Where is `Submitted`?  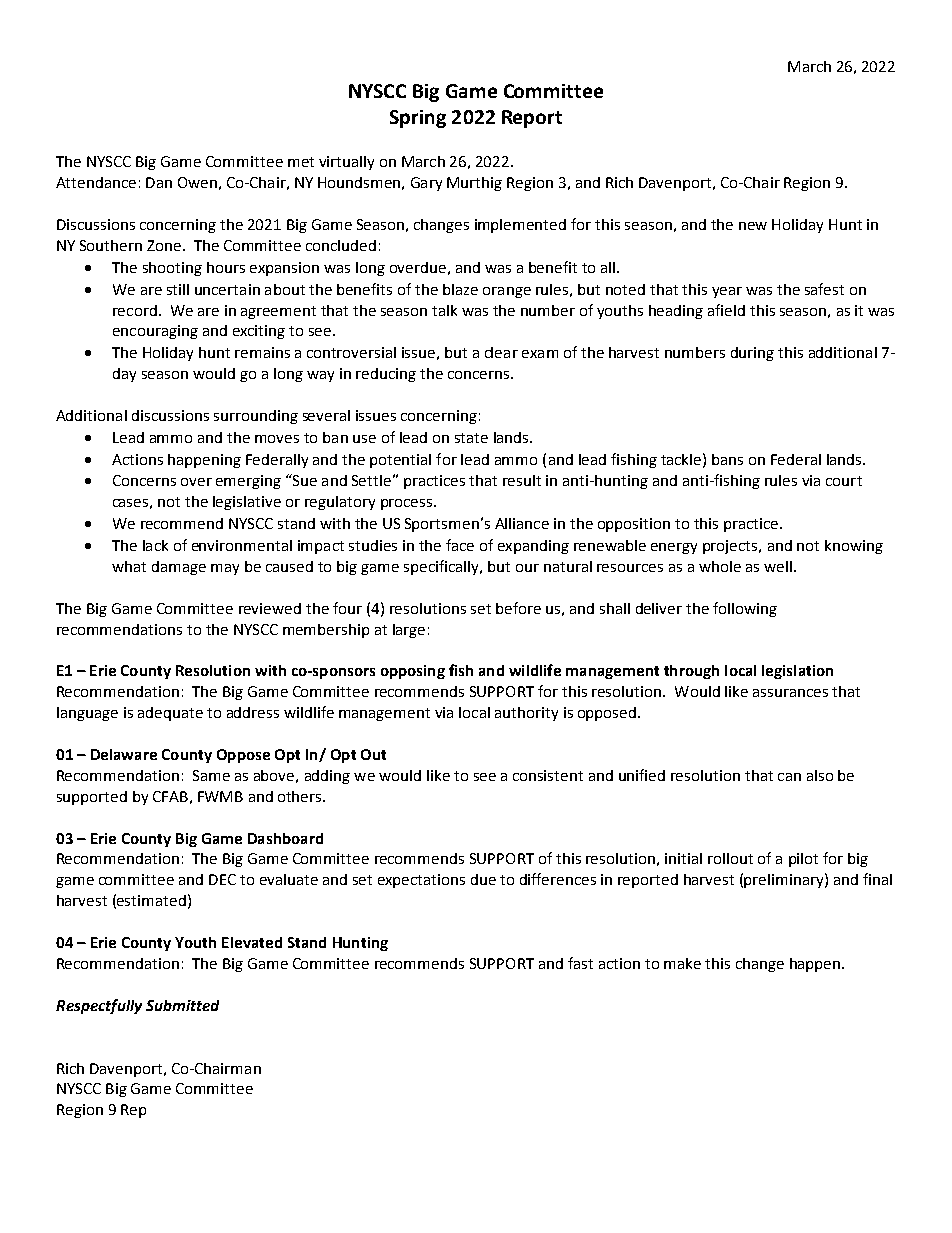
Submitted is located at coordinates (182, 1005).
